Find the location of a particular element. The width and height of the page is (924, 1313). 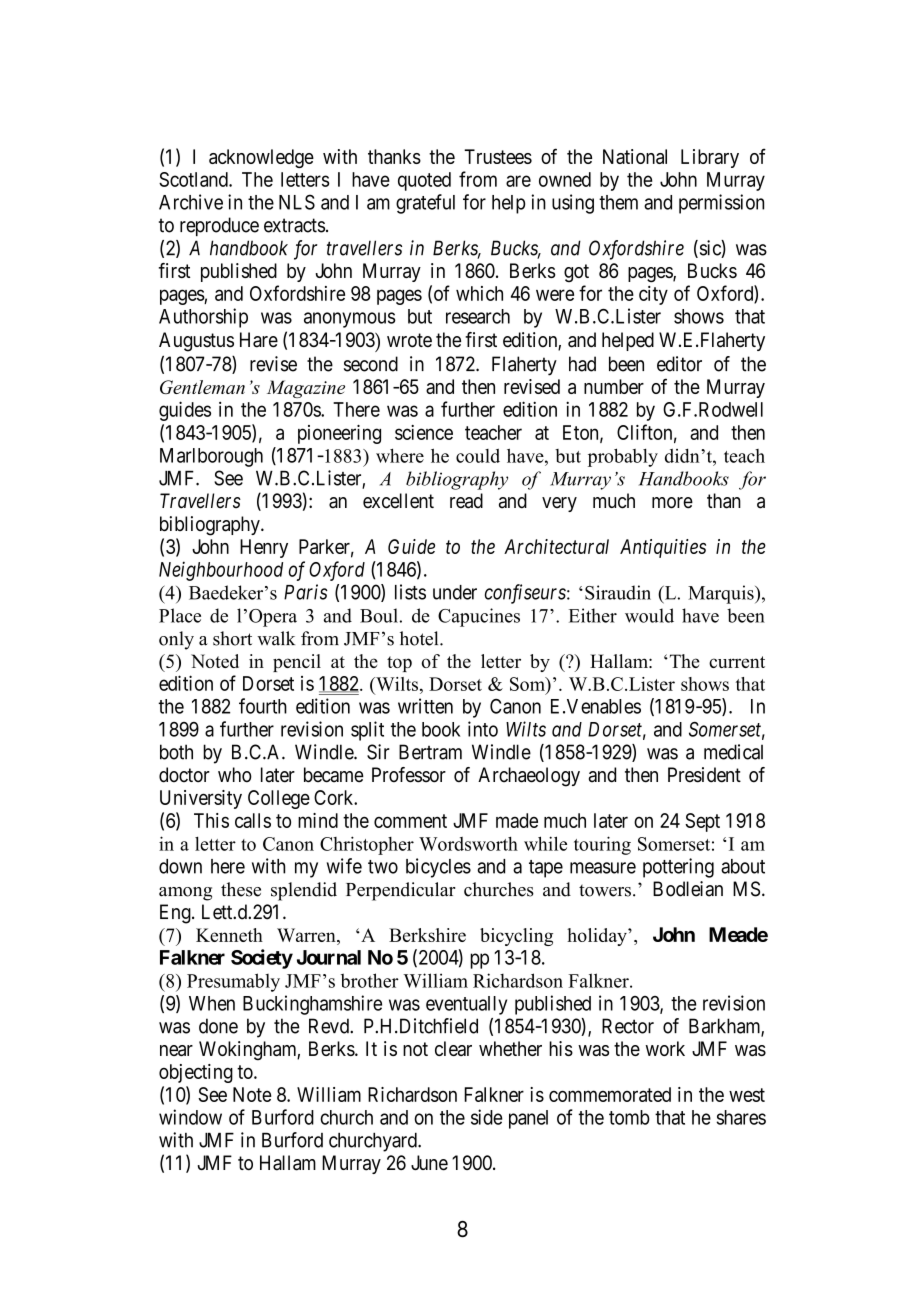

window is located at coordinates (190, 1117).
